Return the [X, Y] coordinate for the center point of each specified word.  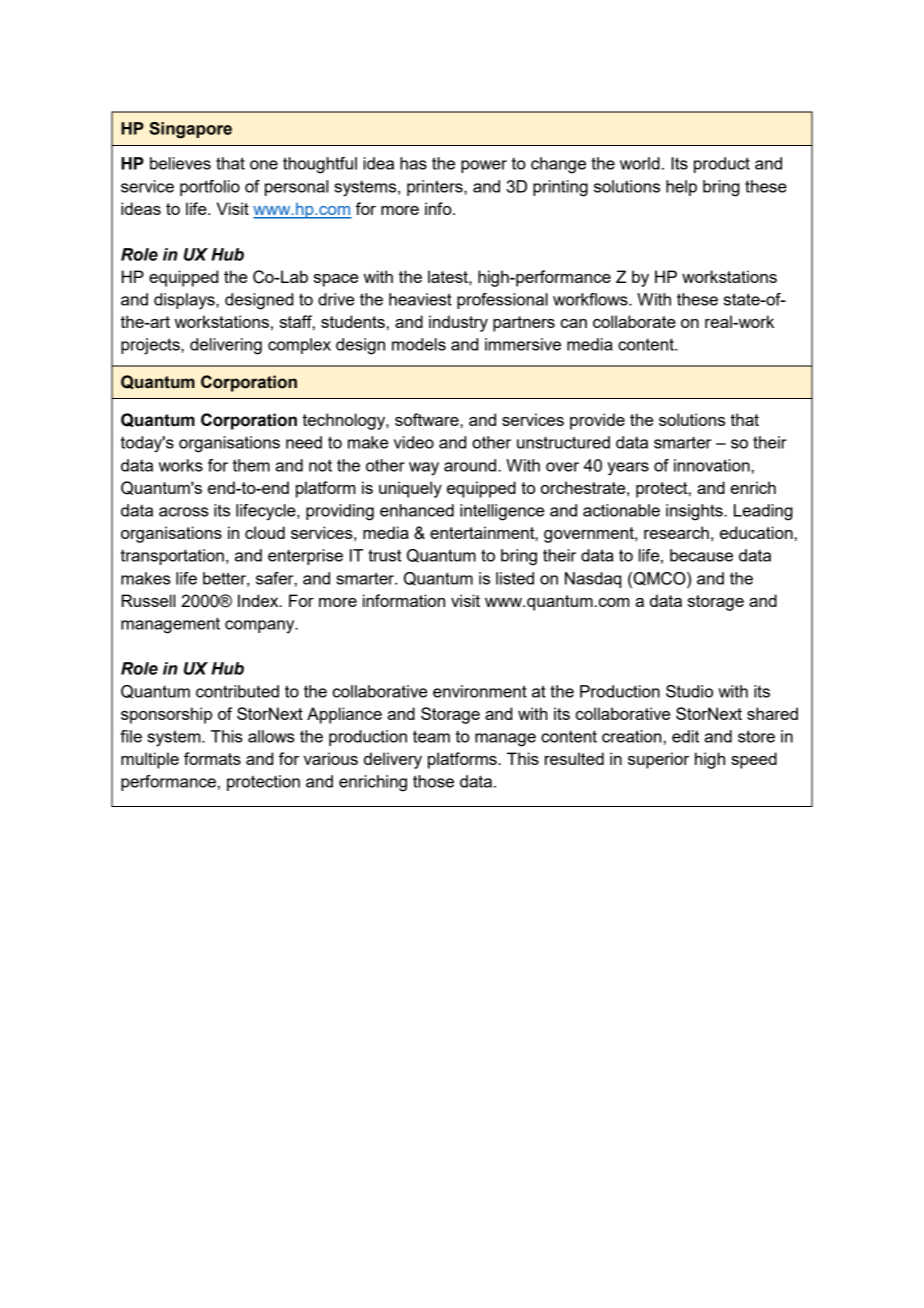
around [470, 465]
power [484, 166]
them [251, 465]
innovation [712, 465]
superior [658, 760]
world [640, 163]
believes [180, 163]
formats [212, 758]
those [433, 781]
